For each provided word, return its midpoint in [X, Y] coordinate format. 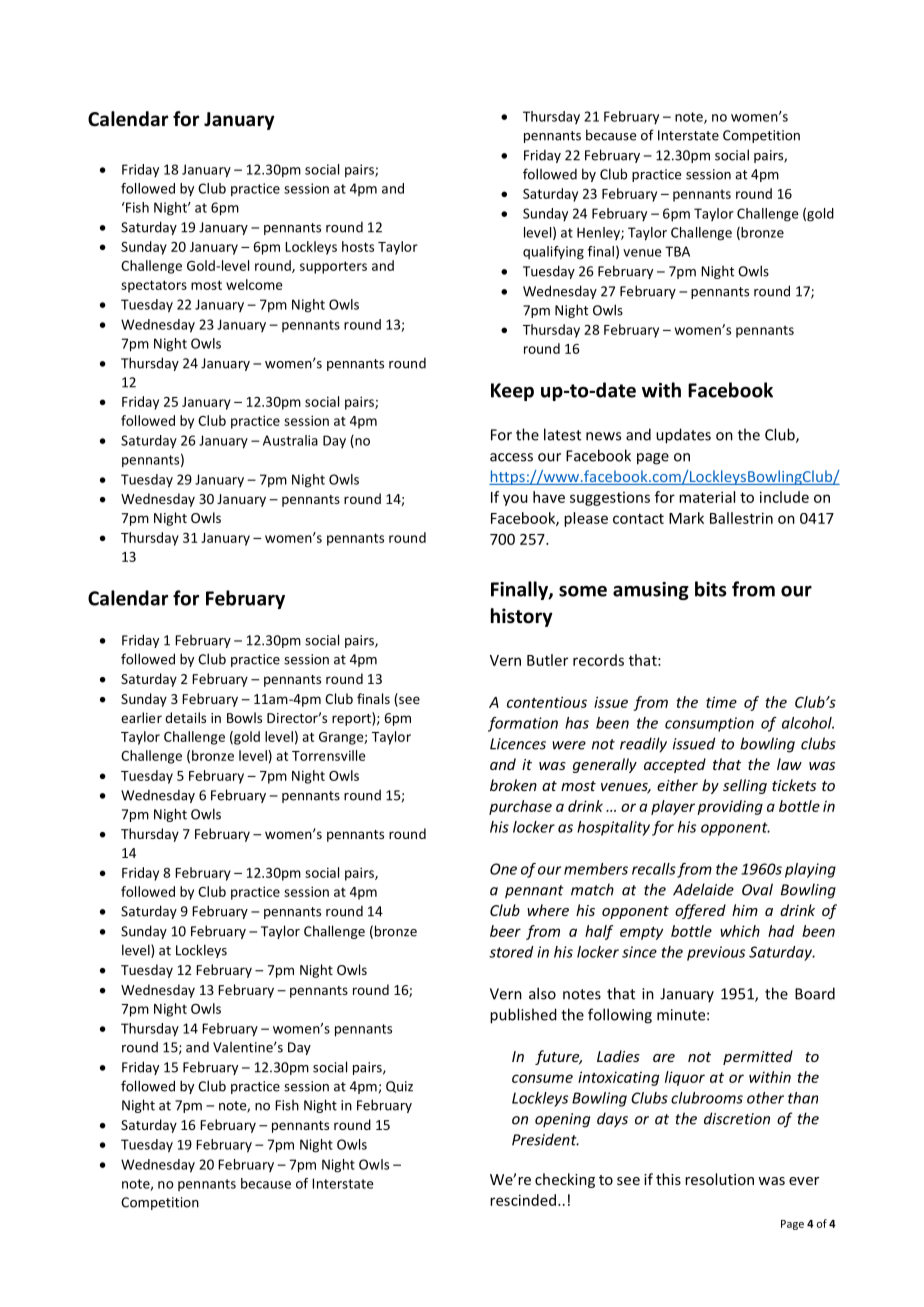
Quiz [399, 1087]
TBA [677, 251]
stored [511, 952]
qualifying [553, 253]
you [515, 500]
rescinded [523, 1200]
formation [523, 724]
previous [716, 953]
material [707, 497]
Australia [290, 440]
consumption [709, 724]
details [185, 717]
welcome [254, 284]
